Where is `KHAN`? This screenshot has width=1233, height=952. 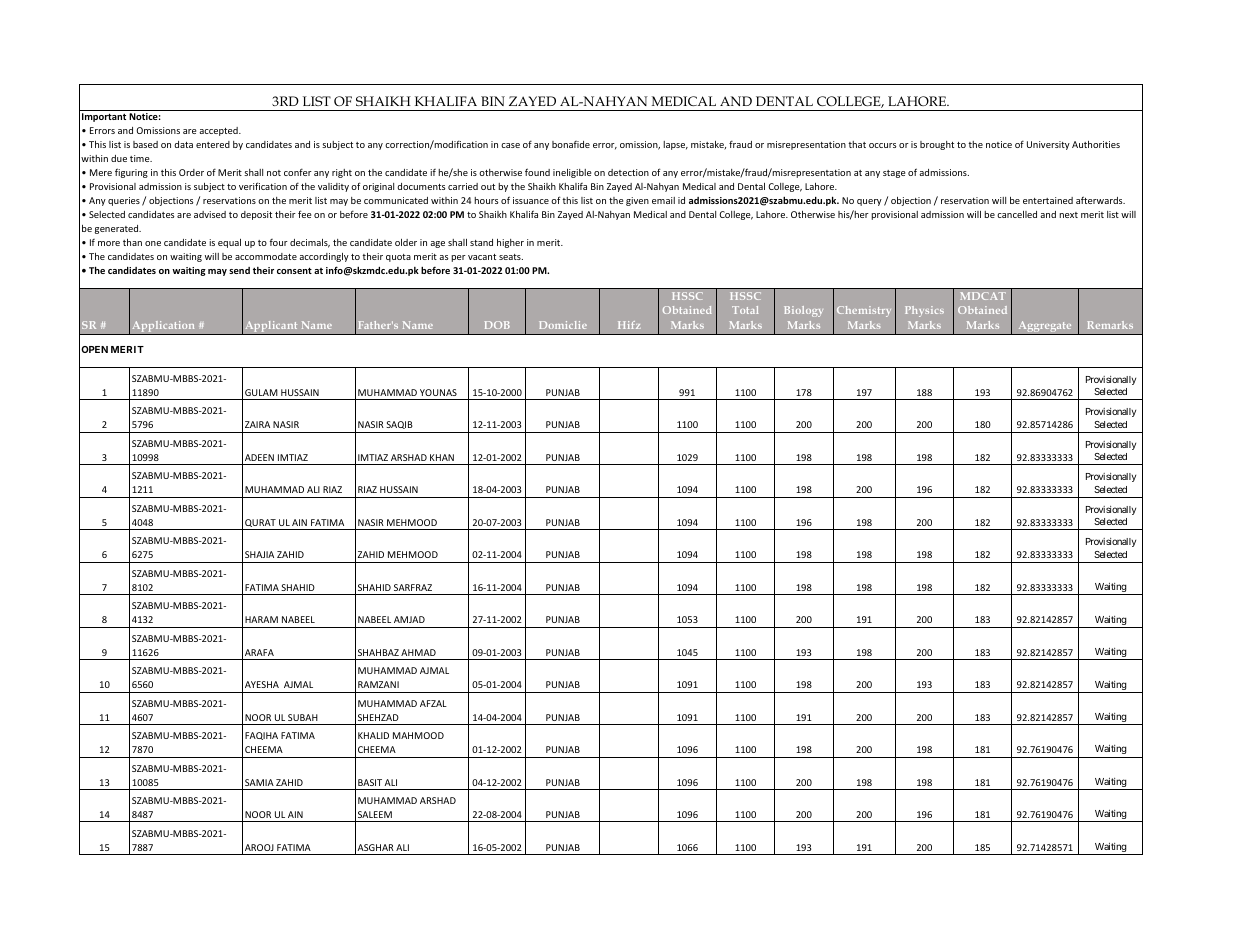 KHAN is located at coordinates (442, 457).
